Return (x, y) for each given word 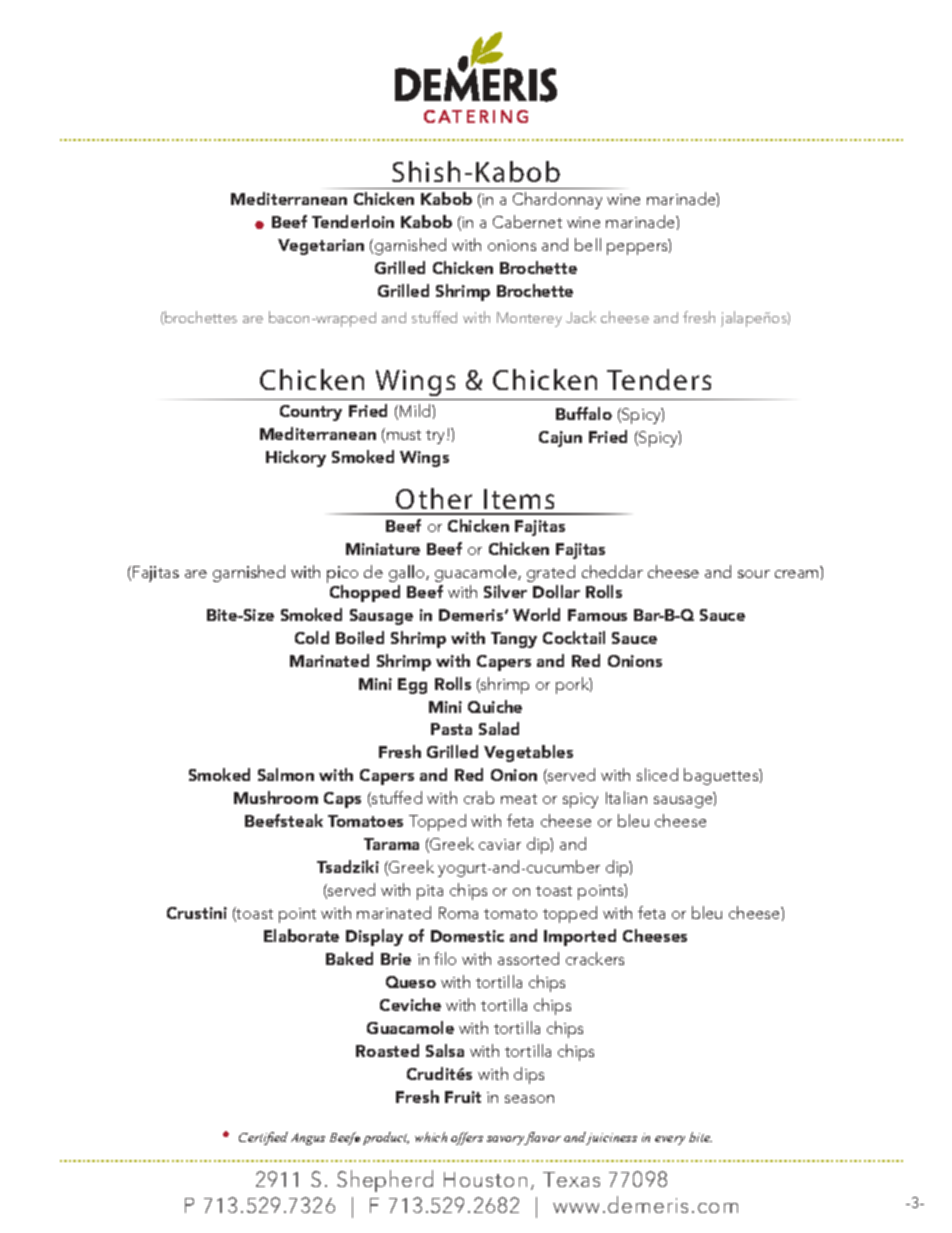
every (670, 1140)
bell (588, 244)
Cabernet (527, 221)
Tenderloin (353, 221)
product (386, 1138)
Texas (571, 1179)
